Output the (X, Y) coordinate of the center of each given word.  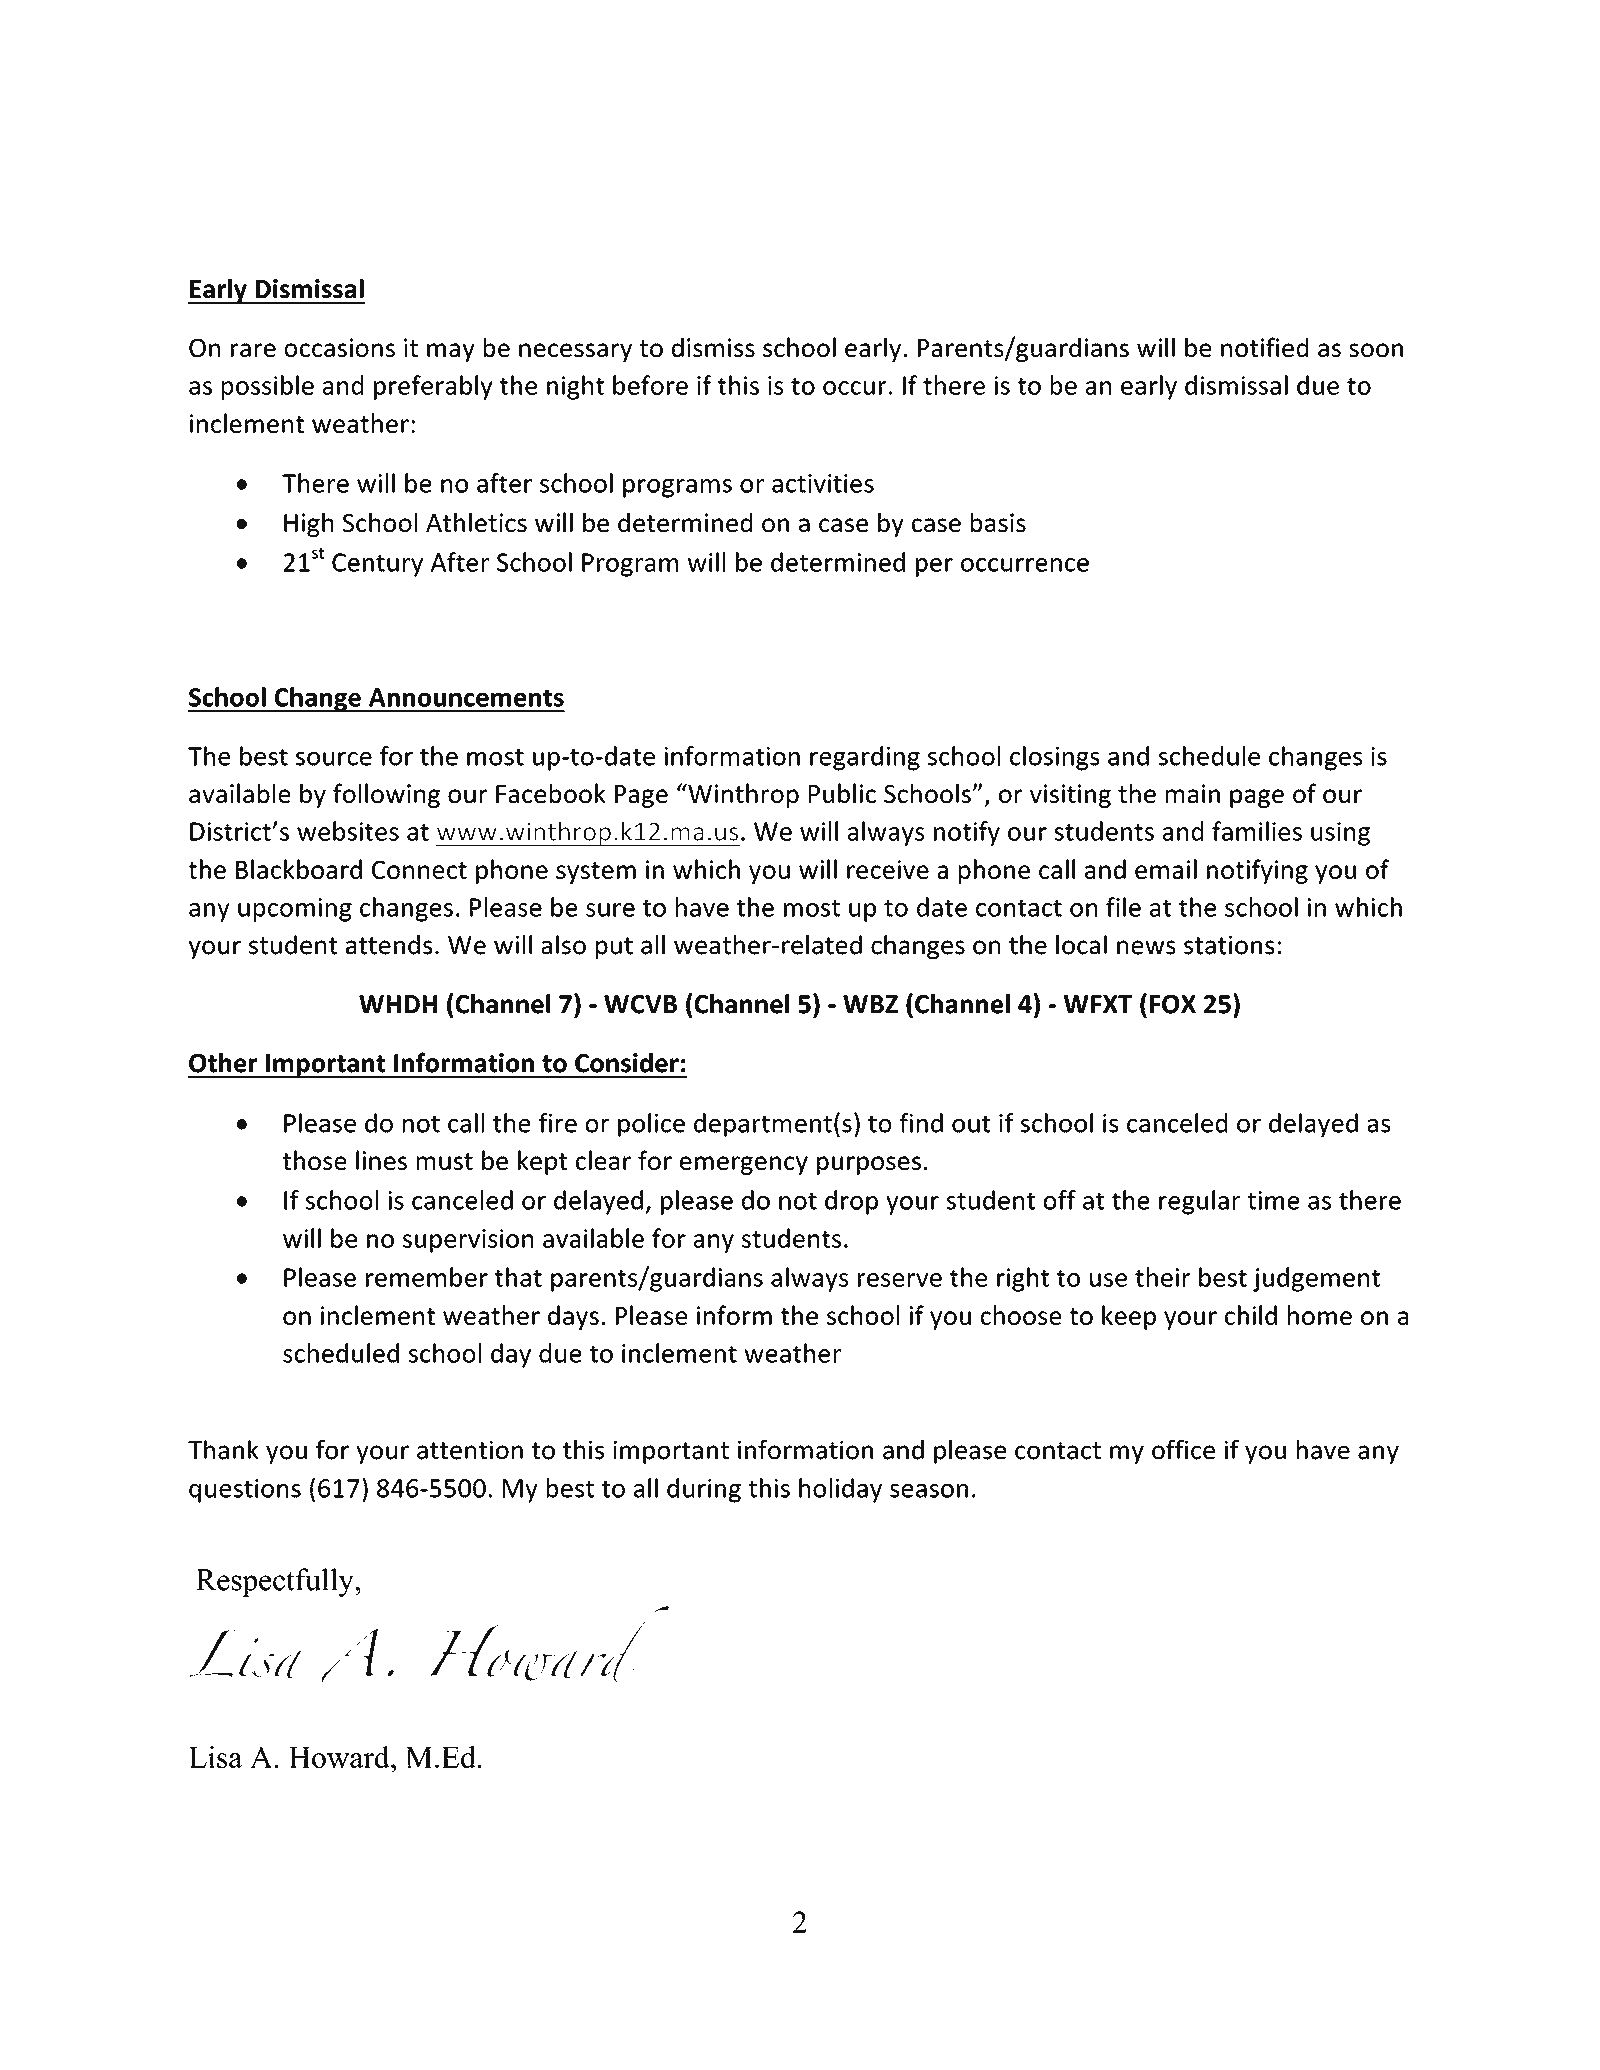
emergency (744, 1165)
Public (842, 793)
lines (381, 1160)
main (1193, 793)
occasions (340, 347)
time (1273, 1200)
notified (1264, 347)
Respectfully (276, 1582)
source (334, 759)
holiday (840, 1490)
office (1183, 1449)
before (650, 385)
